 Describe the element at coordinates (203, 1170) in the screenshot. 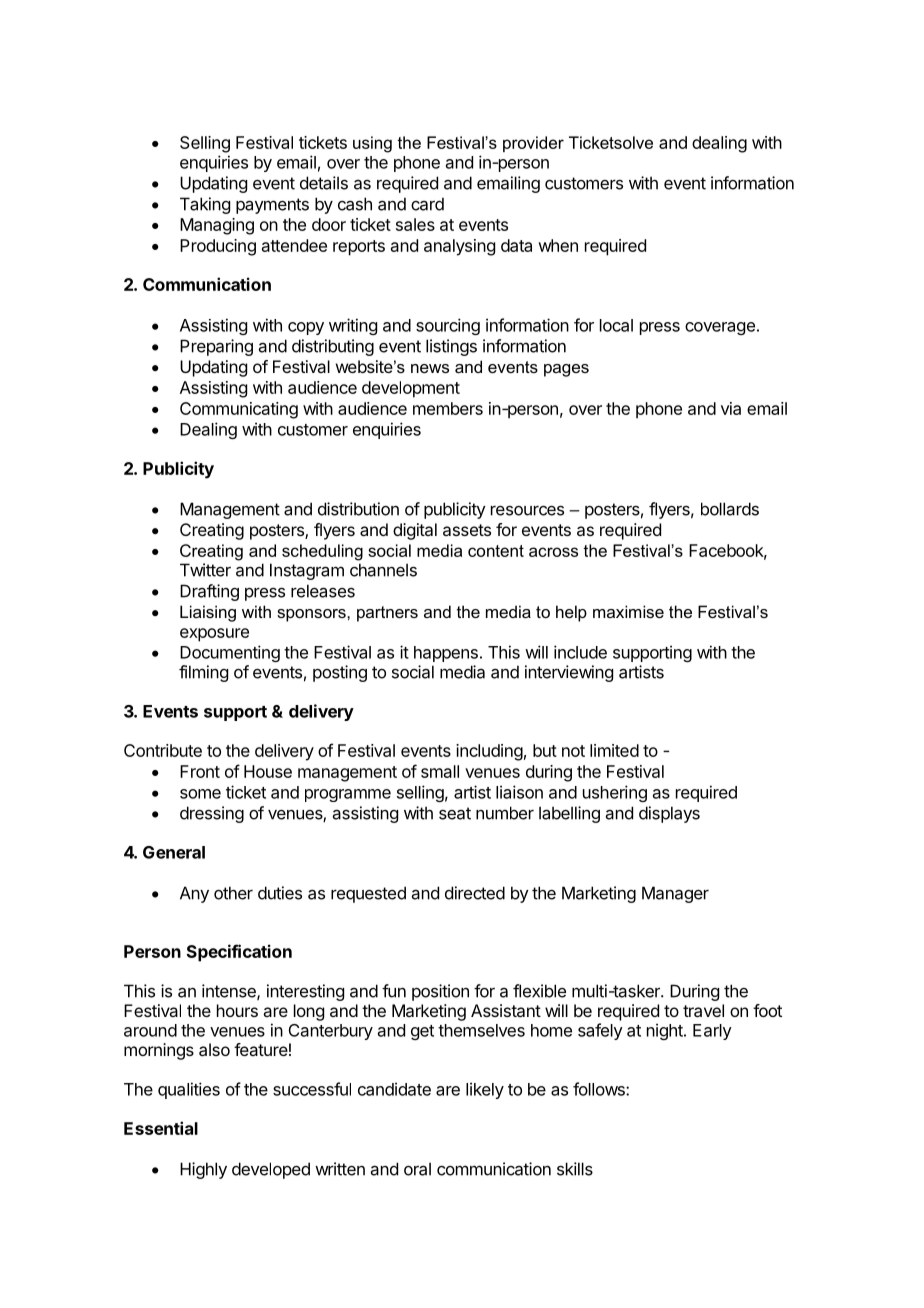

I see `Highly` at that location.
